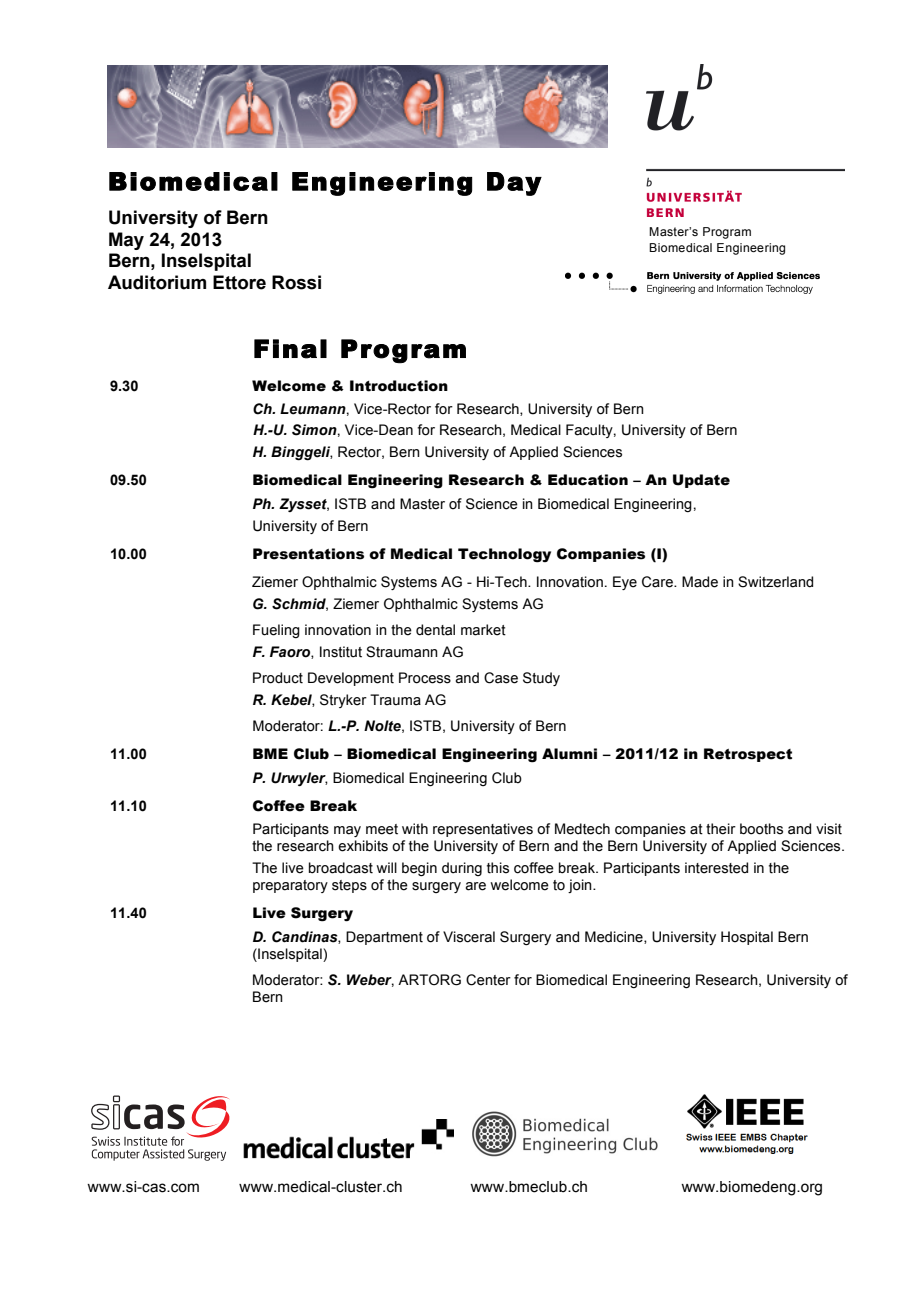  Describe the element at coordinates (308, 554) in the document. I see `Presentations` at that location.
